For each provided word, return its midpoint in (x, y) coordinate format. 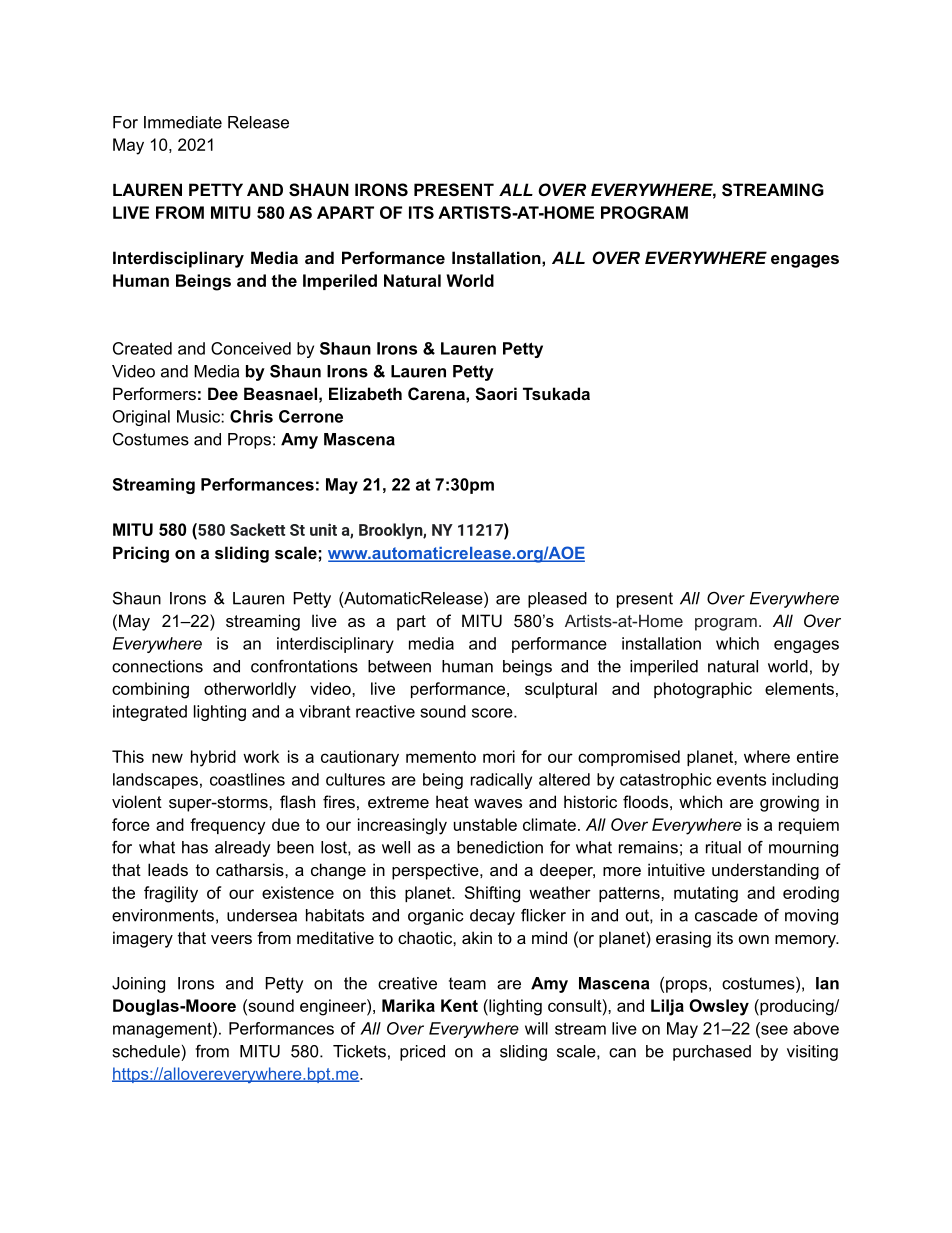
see (773, 1030)
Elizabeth (365, 393)
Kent (459, 1005)
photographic (703, 690)
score (493, 713)
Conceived (251, 348)
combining (150, 690)
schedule (146, 1051)
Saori (496, 394)
